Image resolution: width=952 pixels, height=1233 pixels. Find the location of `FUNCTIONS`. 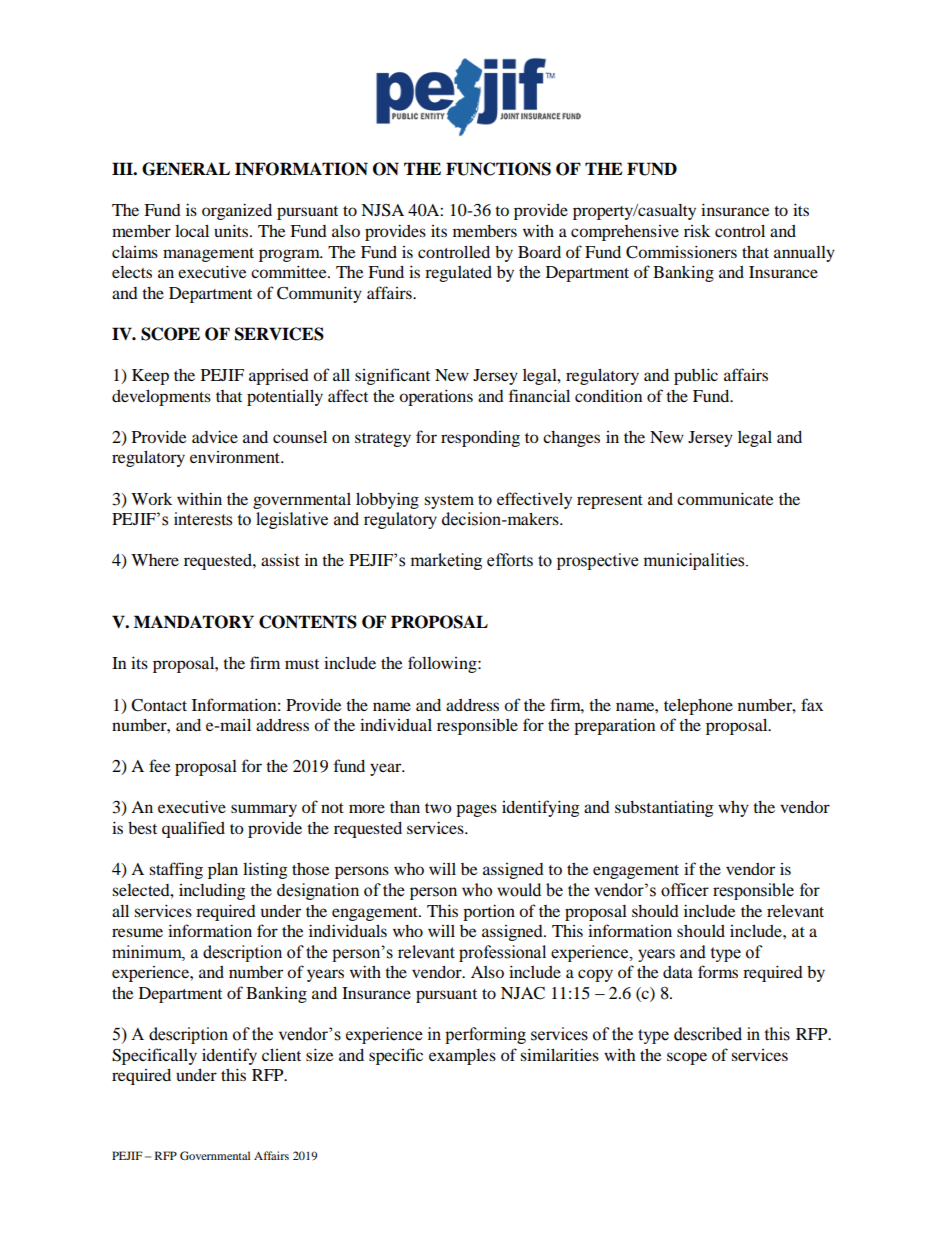

FUNCTIONS is located at coordinates (498, 169).
